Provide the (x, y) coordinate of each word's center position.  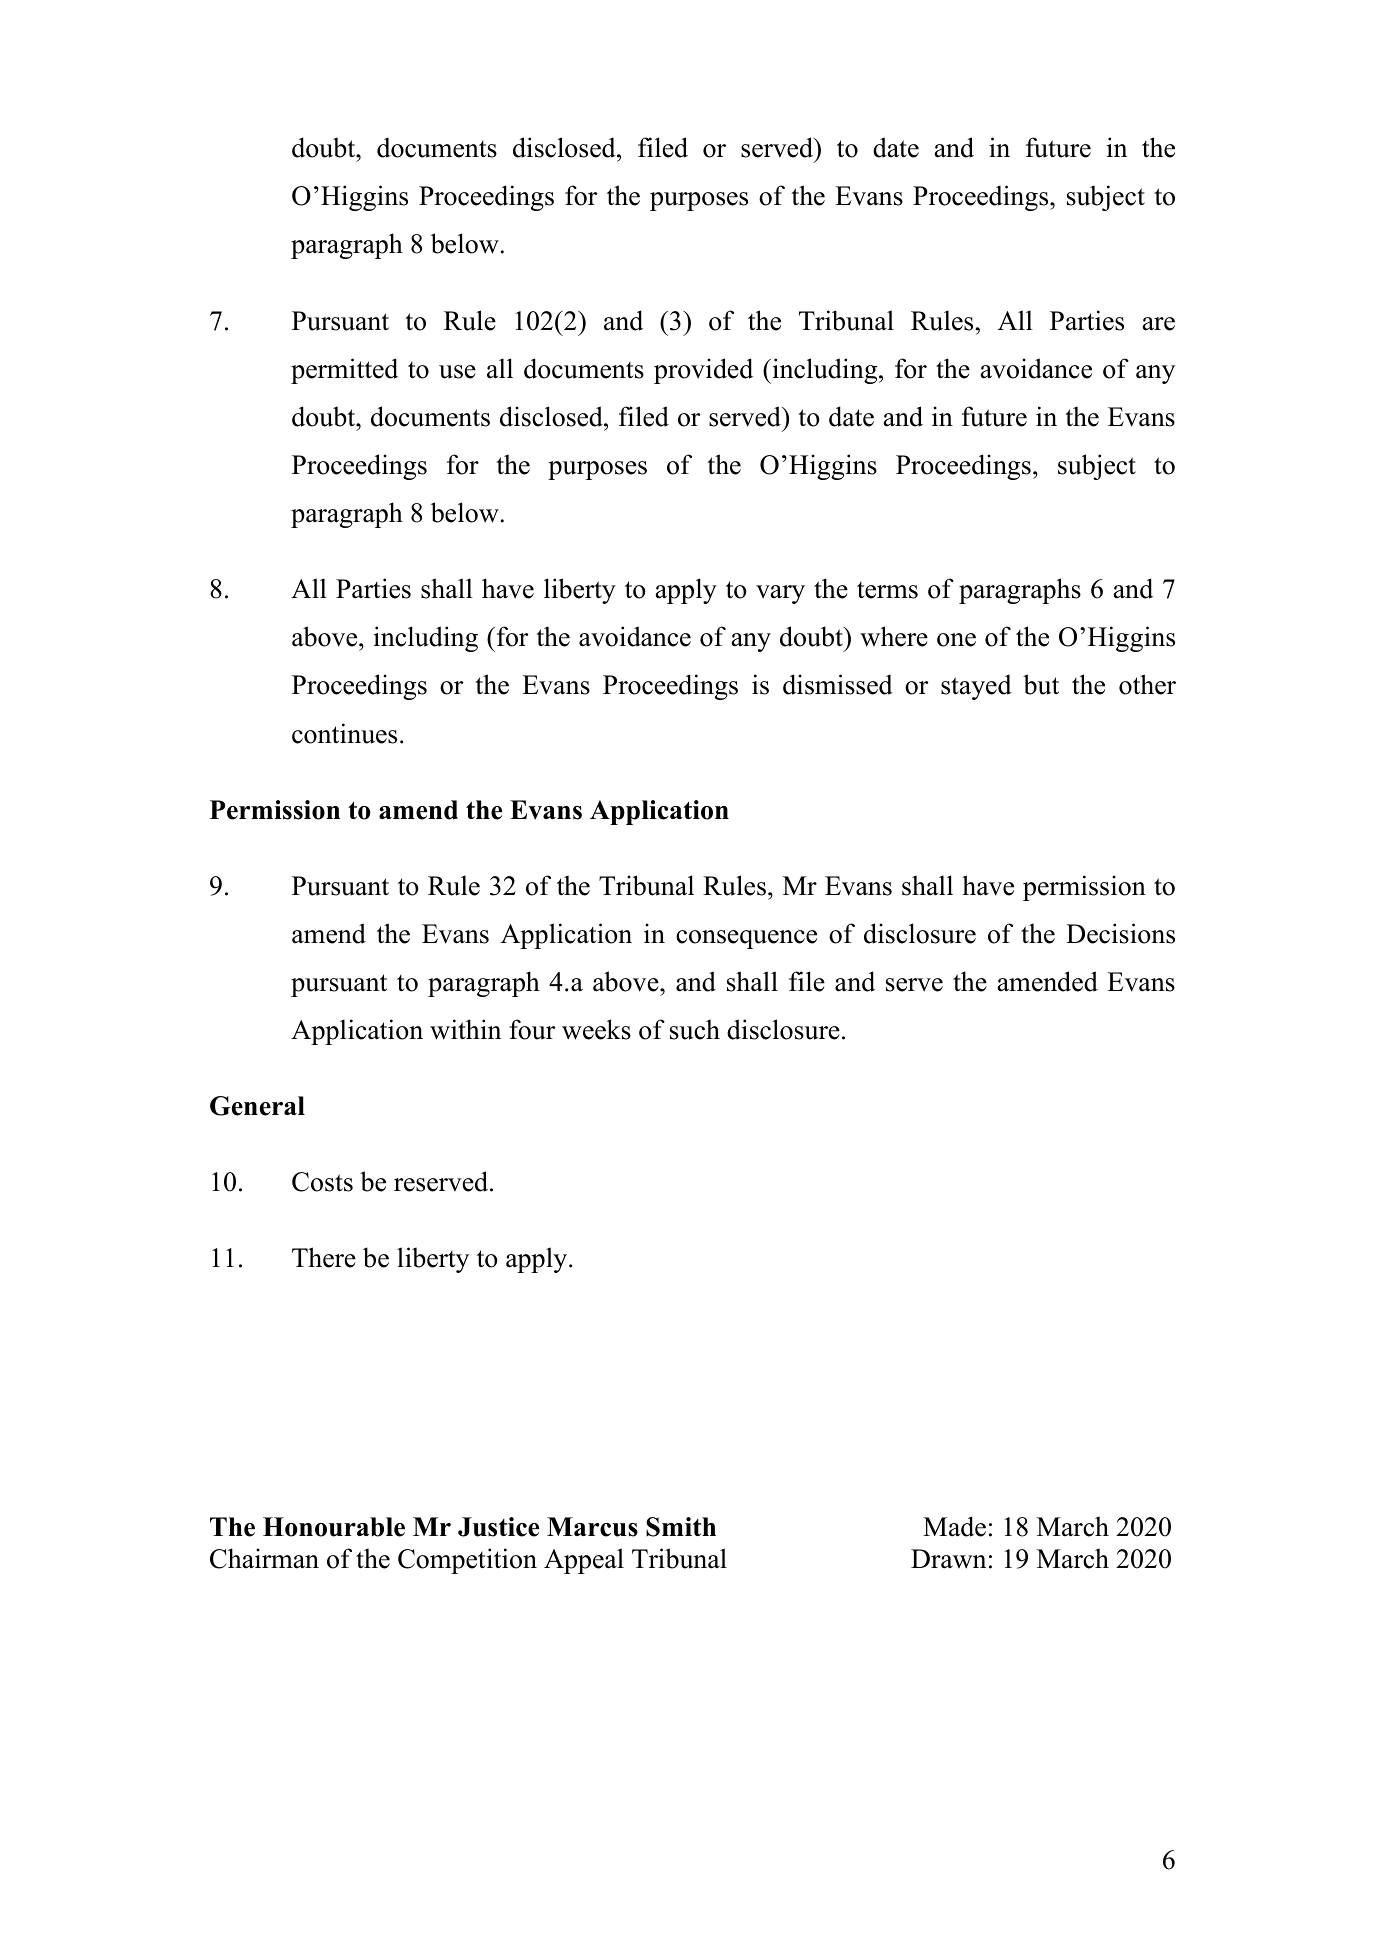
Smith (681, 1527)
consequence (746, 939)
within (465, 1029)
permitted (344, 371)
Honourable (334, 1527)
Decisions (1120, 933)
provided (703, 371)
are (1159, 324)
